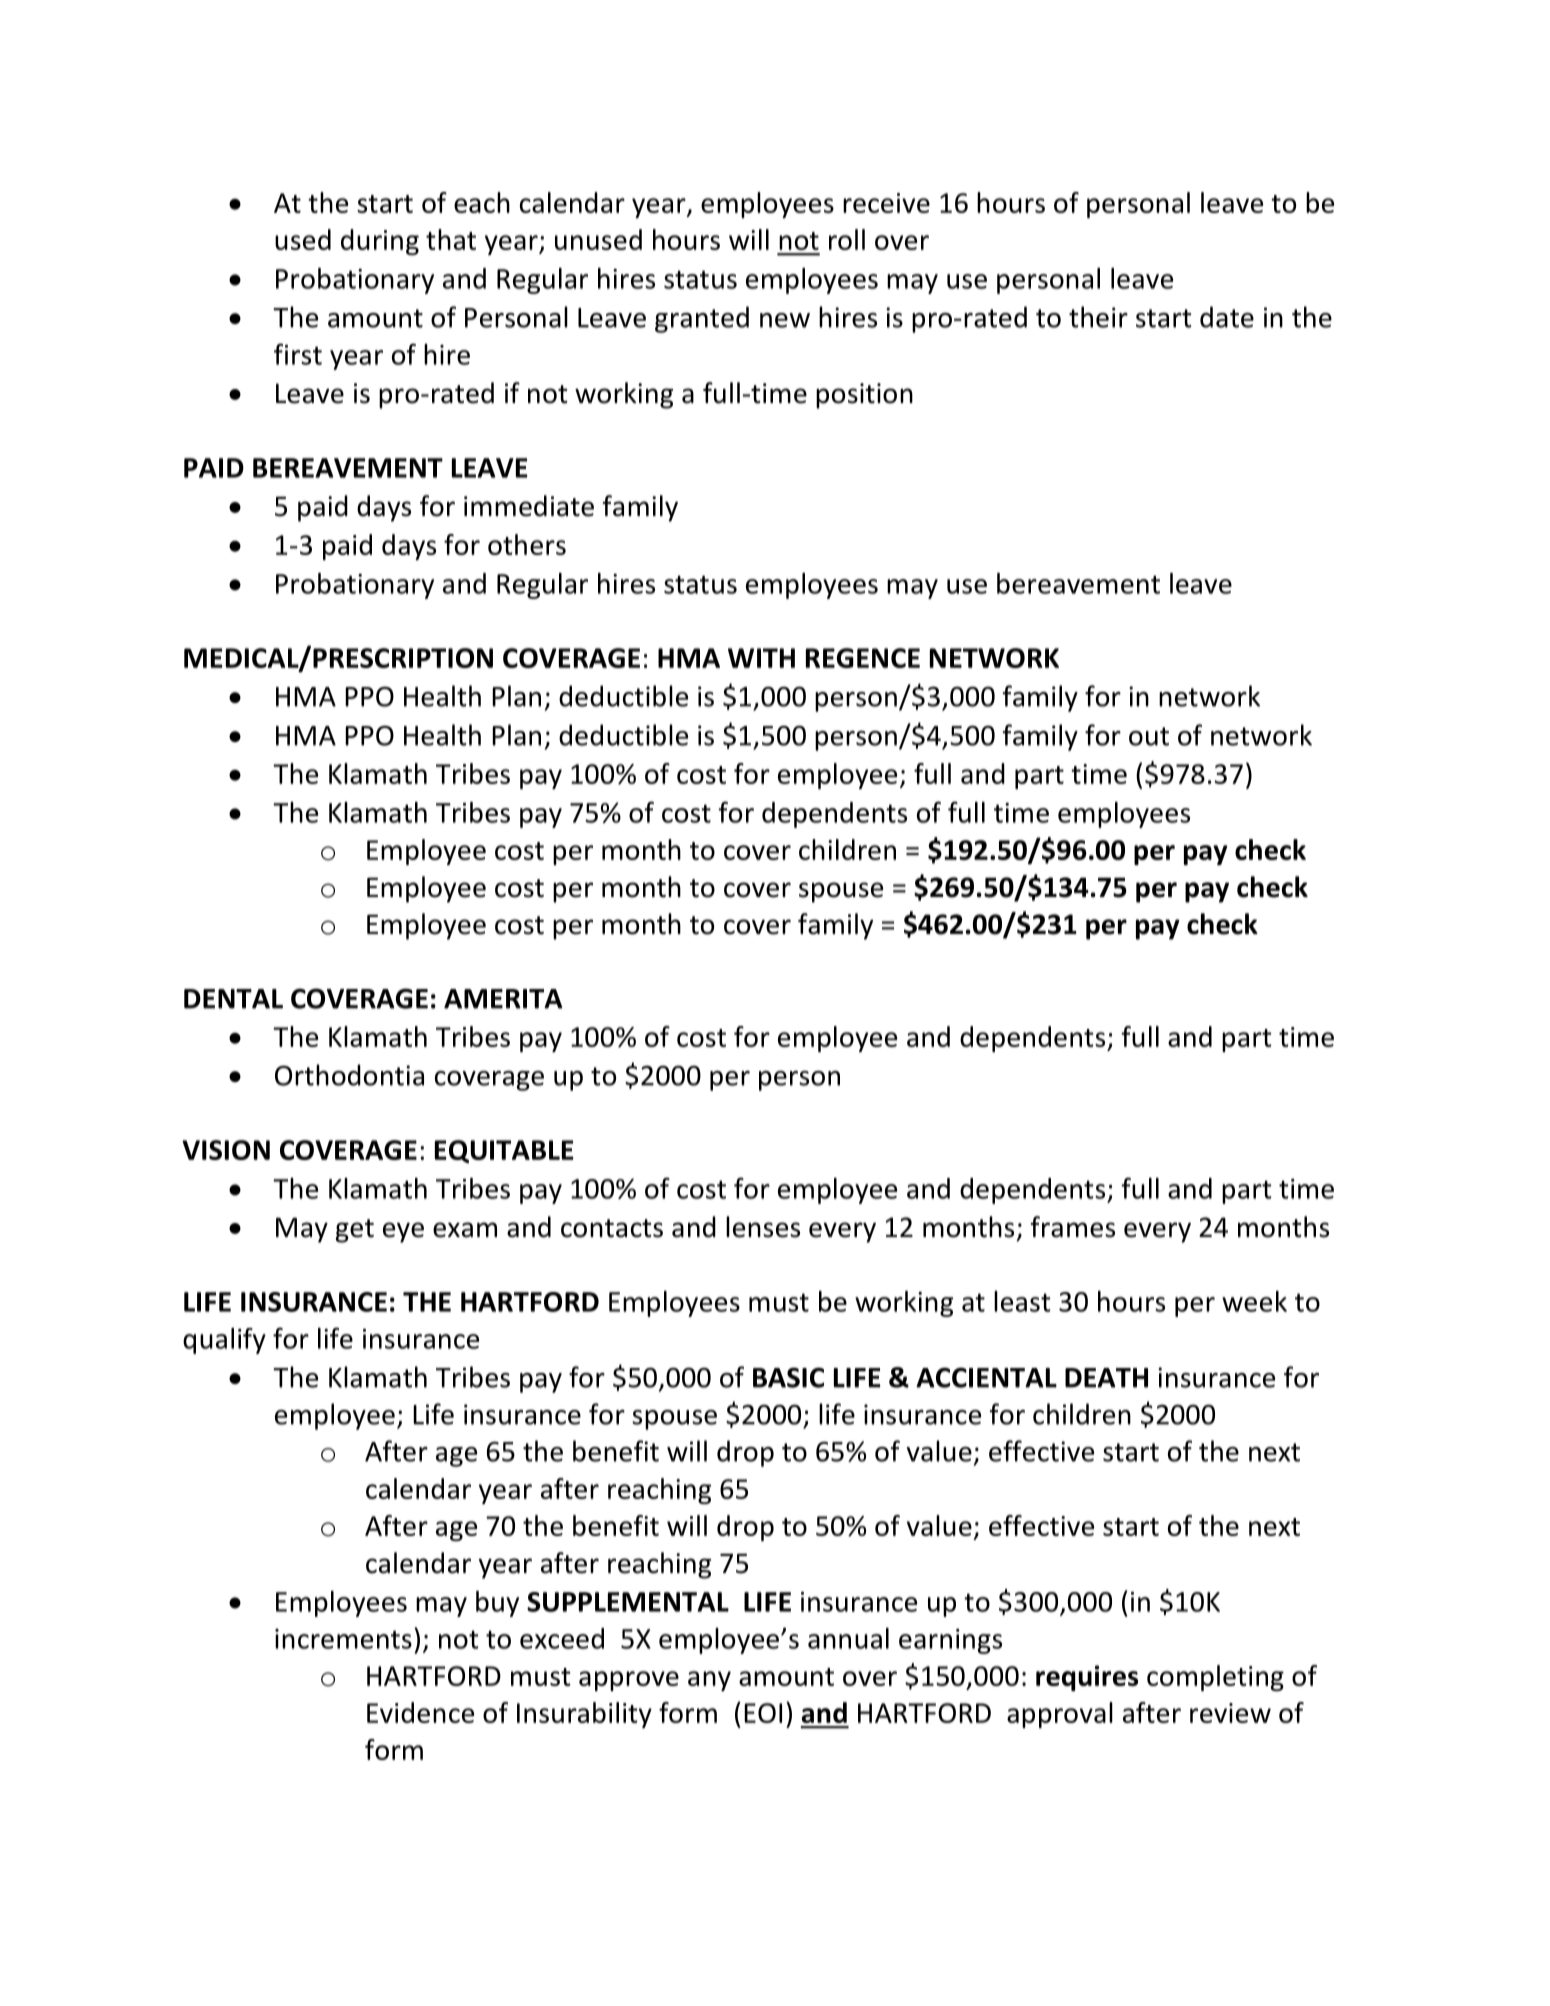 The height and width of the screenshot is (2006, 1550). What do you see at coordinates (1098, 317) in the screenshot?
I see `their` at bounding box center [1098, 317].
